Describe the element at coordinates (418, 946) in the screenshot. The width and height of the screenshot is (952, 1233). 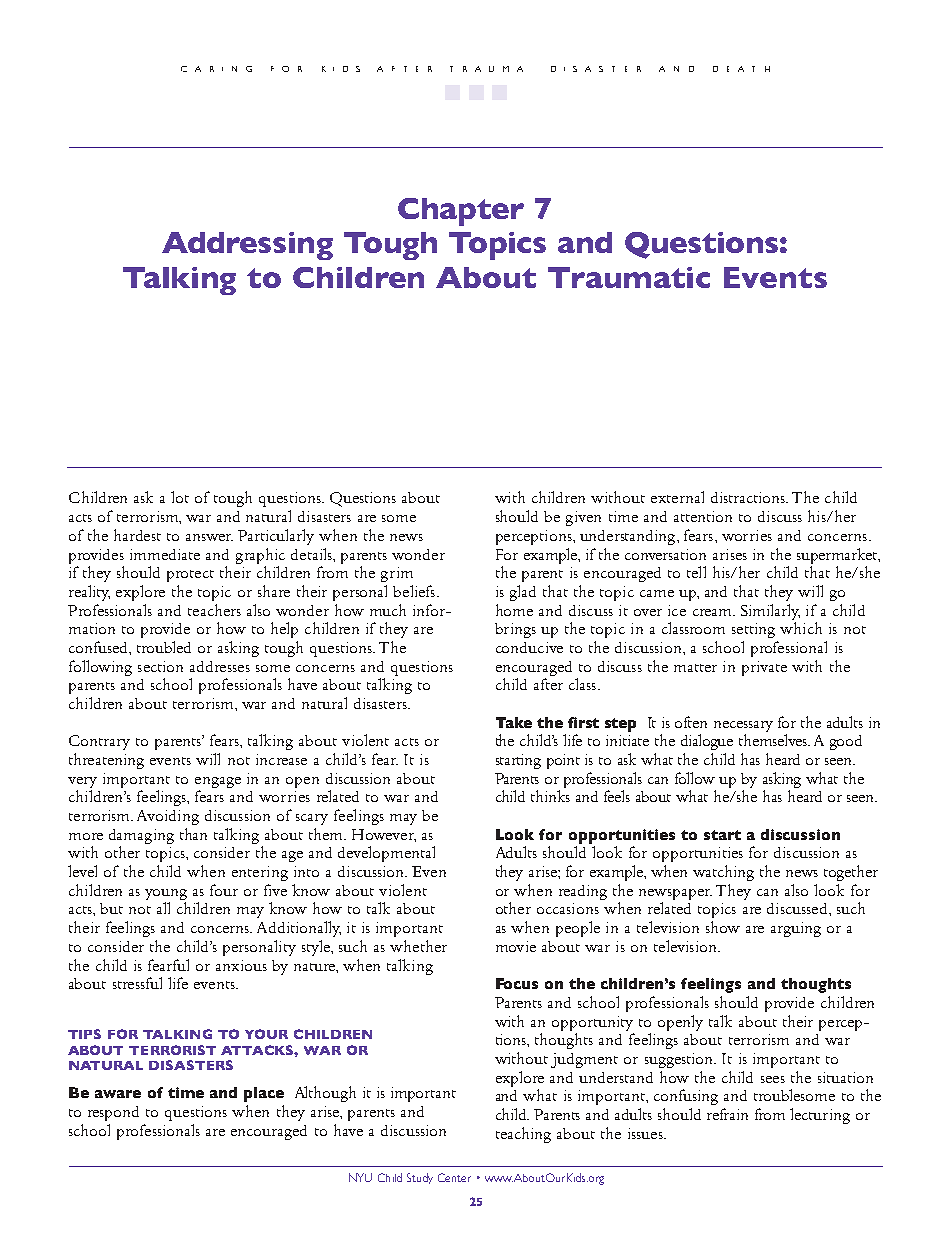
I see `whether` at that location.
